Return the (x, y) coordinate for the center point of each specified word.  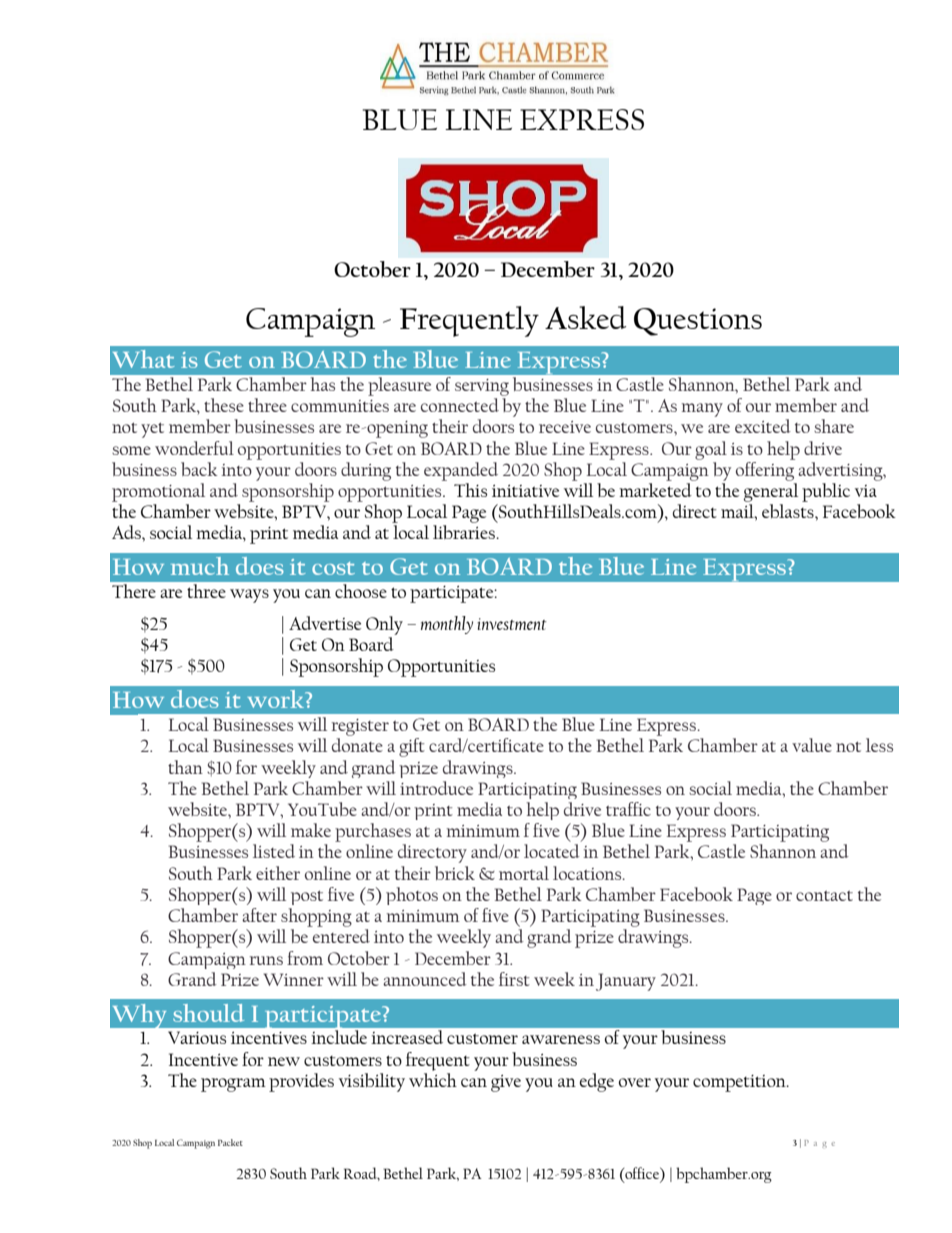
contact (824, 896)
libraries (465, 532)
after (259, 915)
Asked (585, 317)
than (185, 767)
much (200, 566)
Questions (698, 322)
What (143, 359)
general (770, 492)
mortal (524, 873)
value (812, 745)
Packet (230, 1142)
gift (412, 747)
